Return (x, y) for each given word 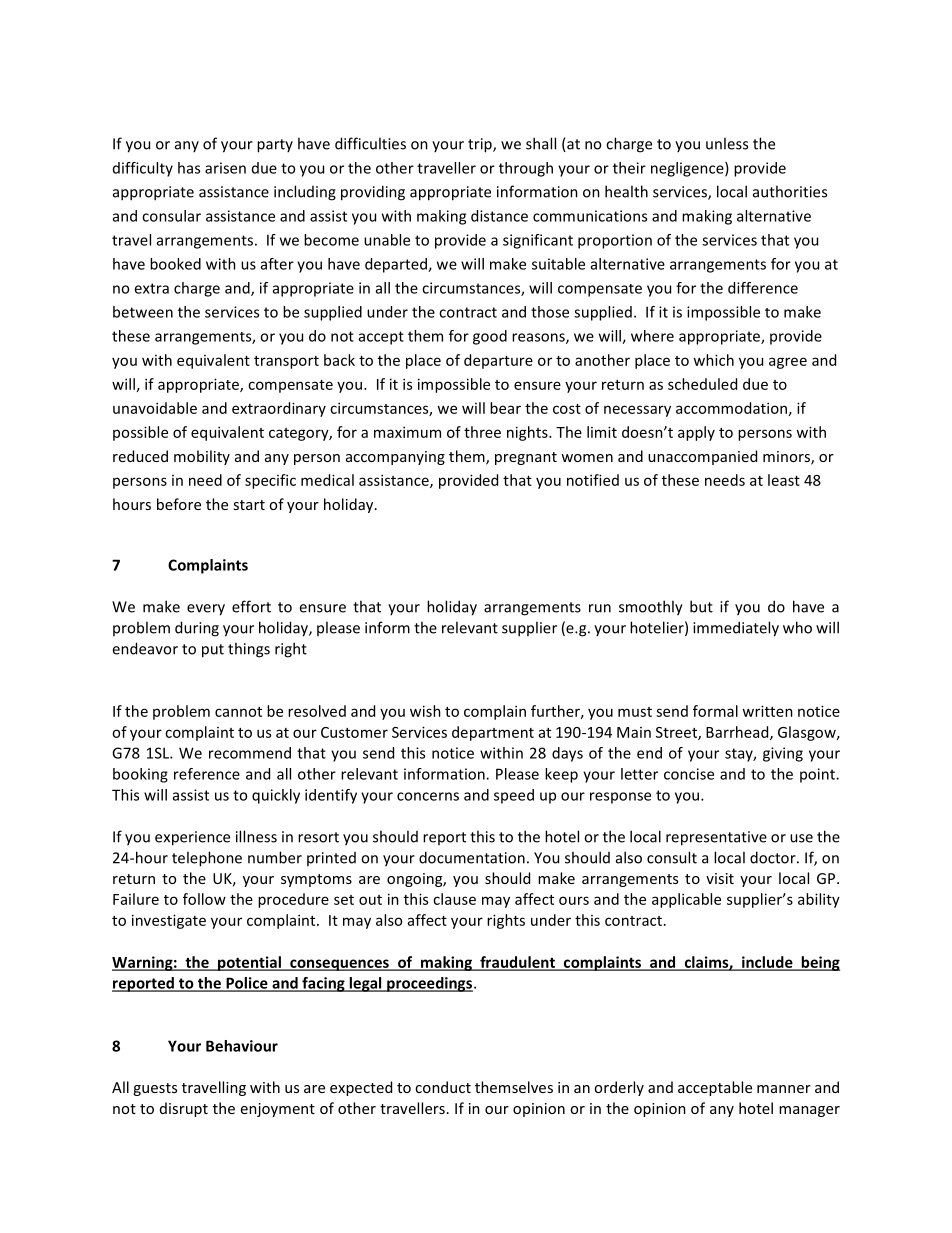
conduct (443, 1087)
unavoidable (155, 408)
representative (716, 838)
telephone (207, 859)
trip (481, 145)
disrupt (184, 1109)
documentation (472, 857)
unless (727, 143)
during (197, 629)
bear (505, 408)
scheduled (702, 384)
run (600, 608)
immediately (736, 629)
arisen (225, 168)
